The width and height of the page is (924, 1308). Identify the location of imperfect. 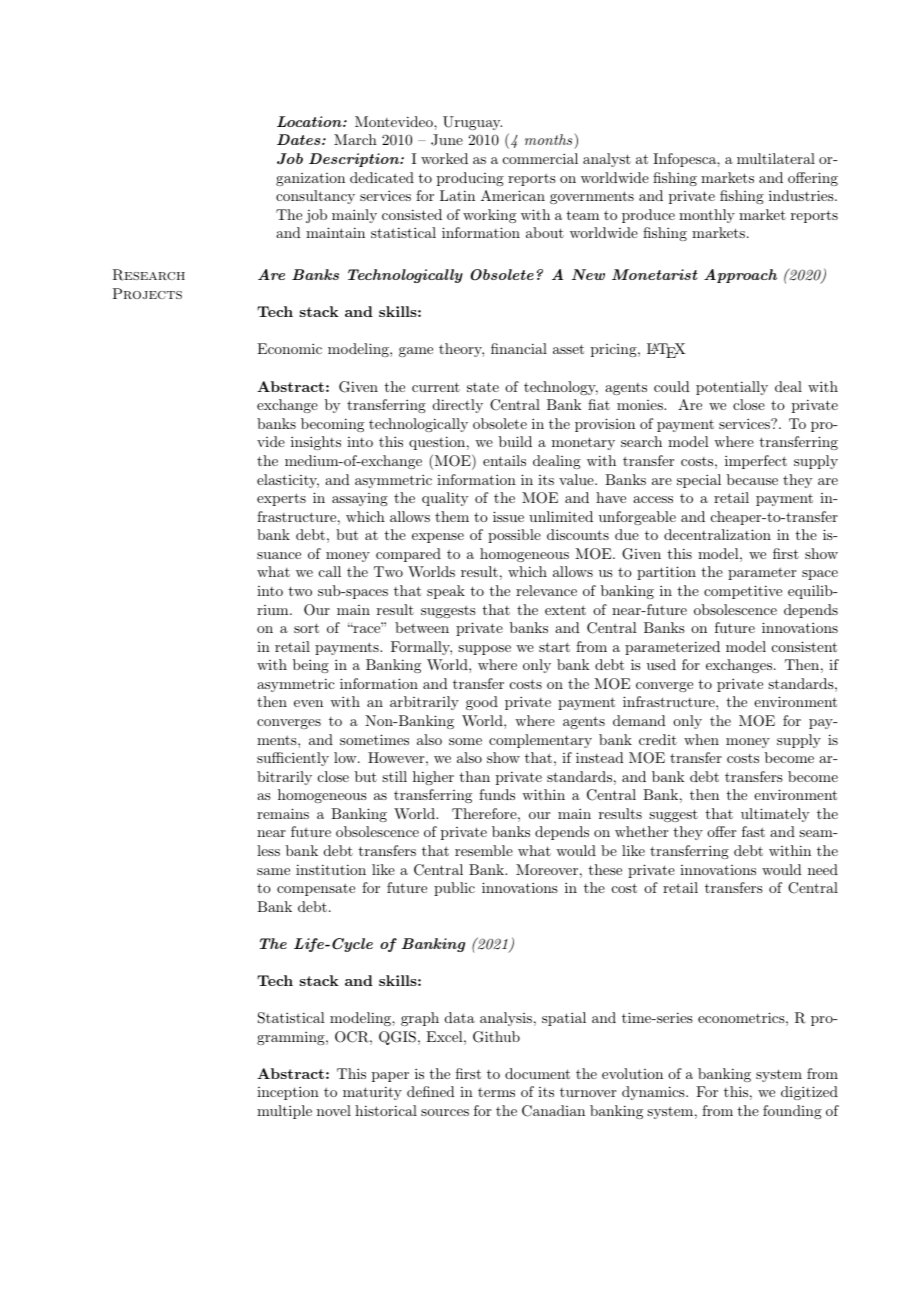
(756, 462).
